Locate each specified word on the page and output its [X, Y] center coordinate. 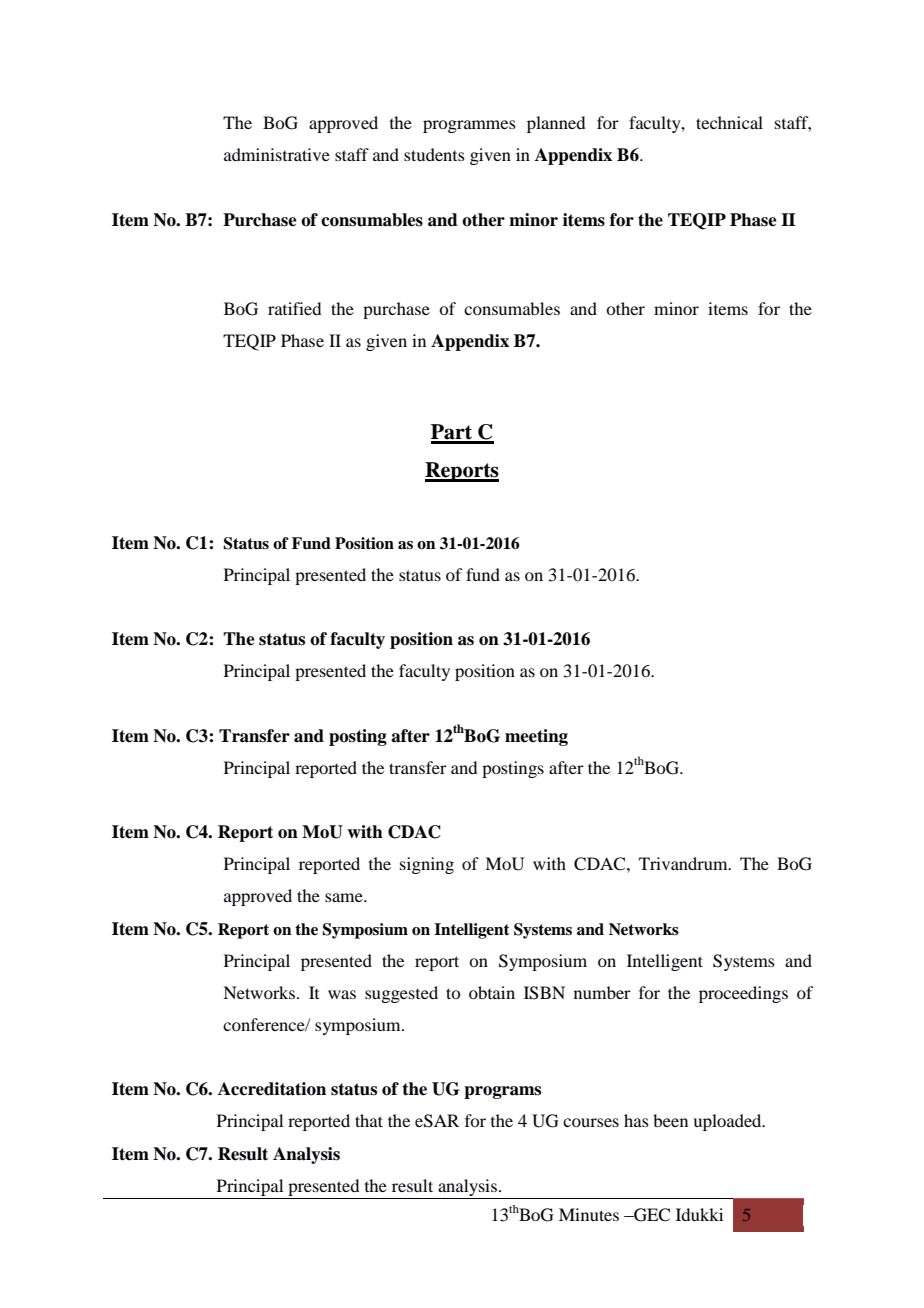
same [345, 897]
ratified [294, 308]
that [369, 1120]
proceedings [743, 994]
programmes [469, 126]
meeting [536, 737]
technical [729, 122]
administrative [277, 154]
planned [556, 124]
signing [427, 865]
